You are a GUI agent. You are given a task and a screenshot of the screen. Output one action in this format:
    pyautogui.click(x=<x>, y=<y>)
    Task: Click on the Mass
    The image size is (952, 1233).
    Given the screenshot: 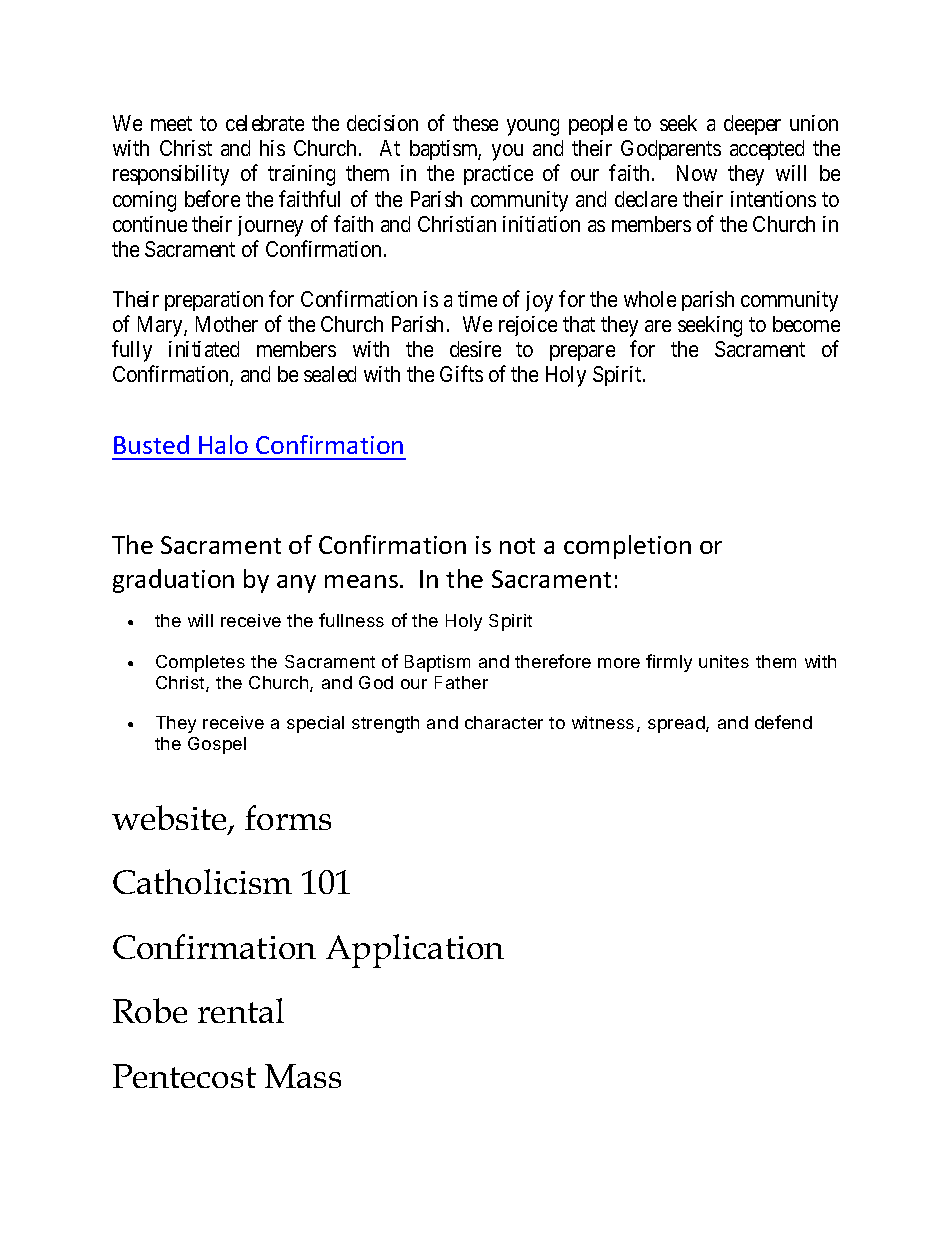 What is the action you would take?
    pyautogui.click(x=303, y=1076)
